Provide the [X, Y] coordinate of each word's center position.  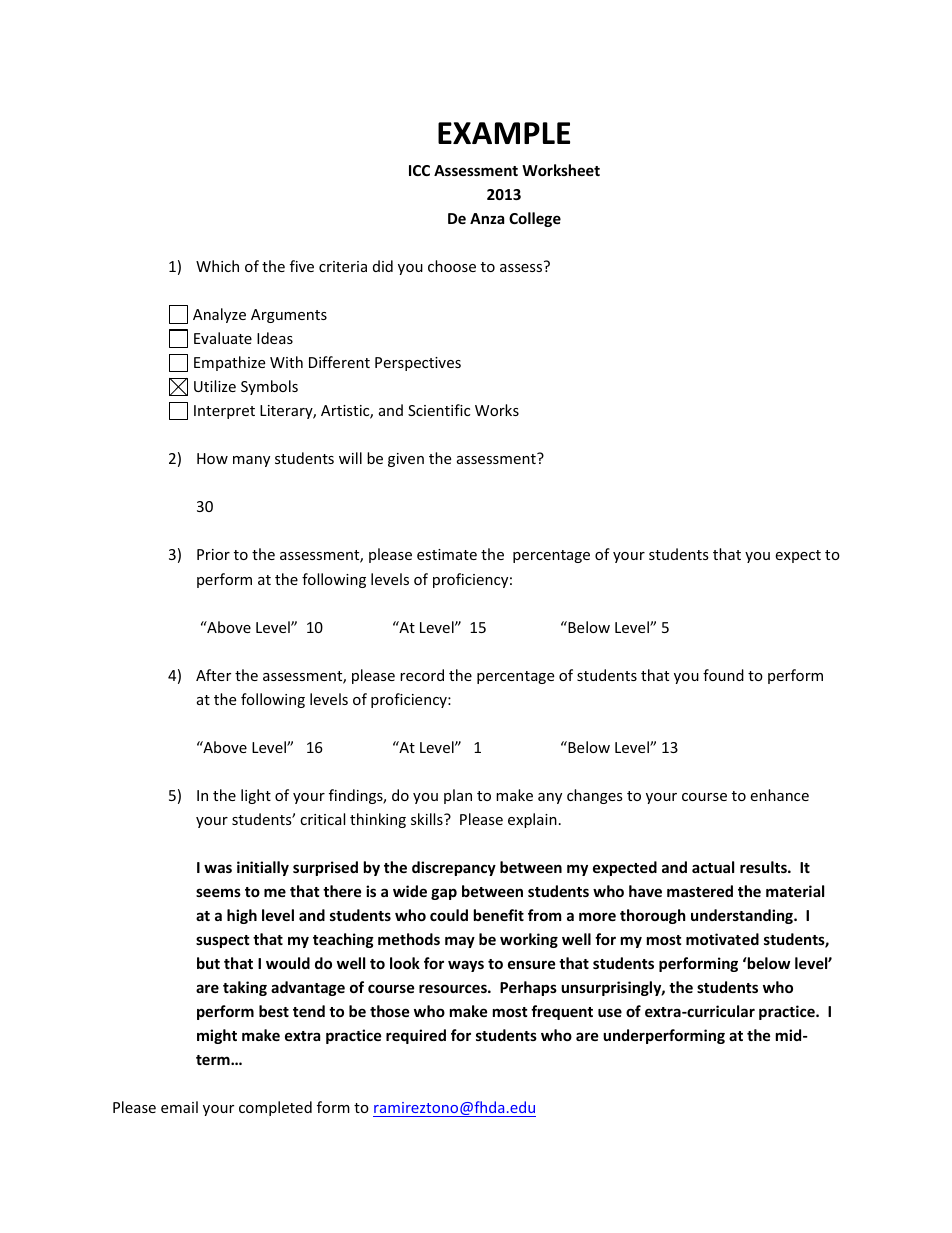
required [416, 1036]
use [610, 1012]
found [723, 675]
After [213, 675]
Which [217, 266]
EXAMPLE [504, 133]
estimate [447, 554]
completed [275, 1108]
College [535, 219]
